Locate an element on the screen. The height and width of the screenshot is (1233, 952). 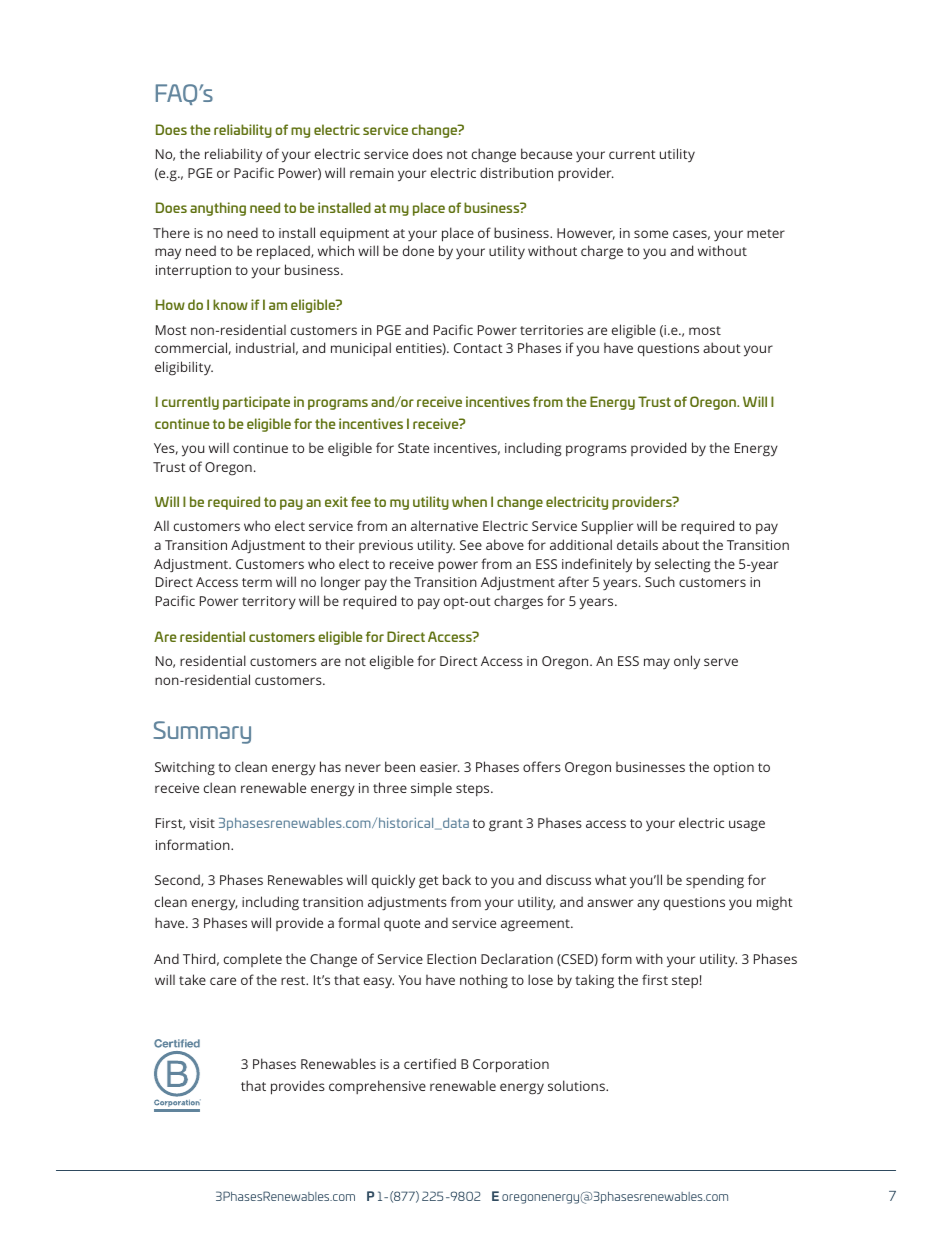
only is located at coordinates (687, 662).
